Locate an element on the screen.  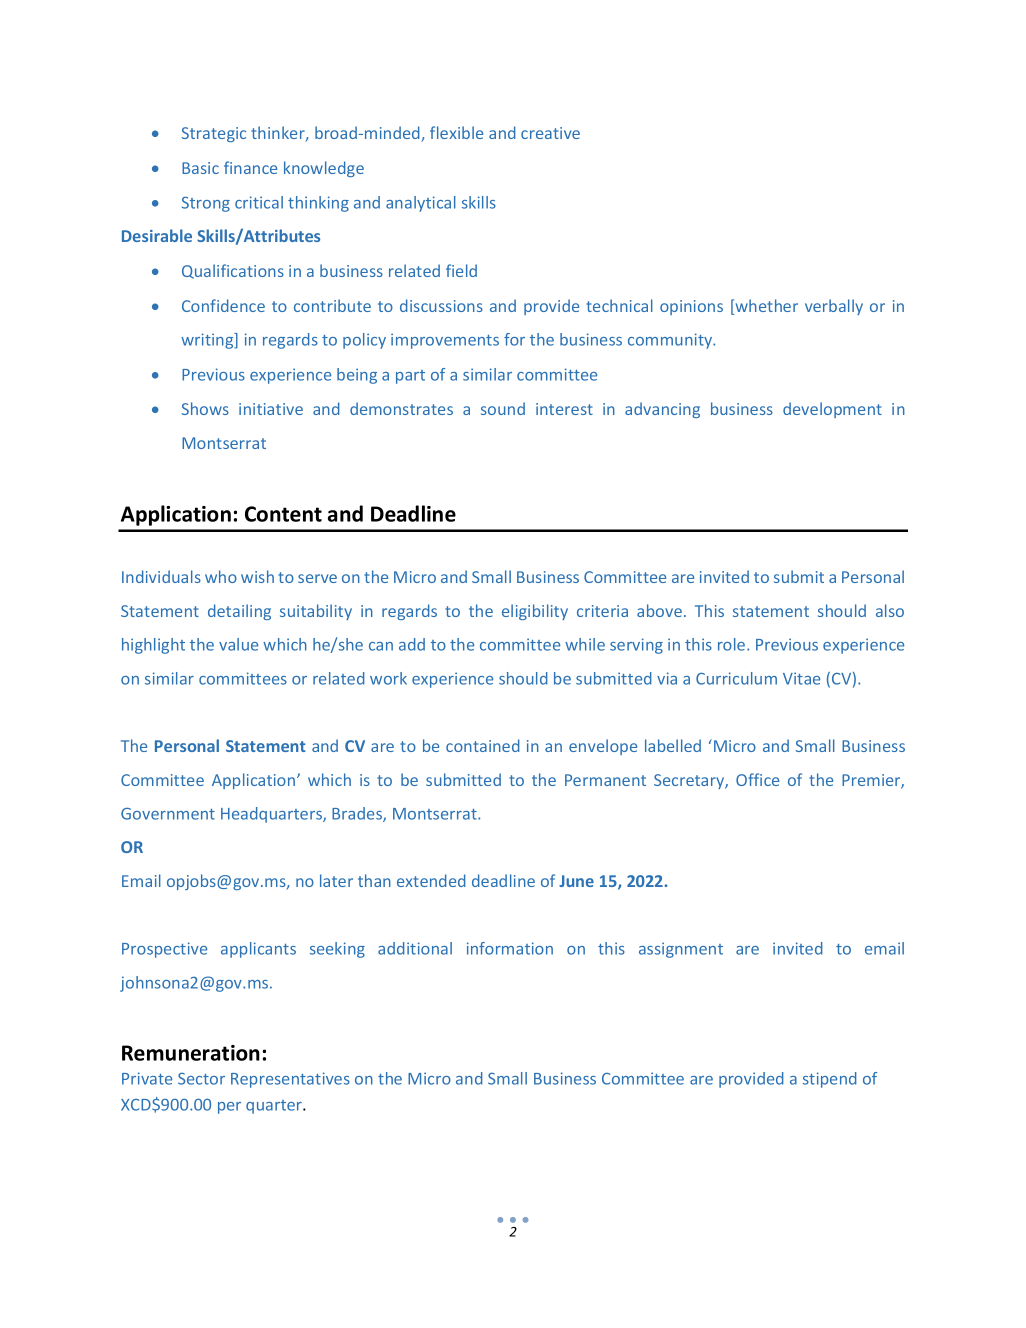
Office is located at coordinates (757, 779).
